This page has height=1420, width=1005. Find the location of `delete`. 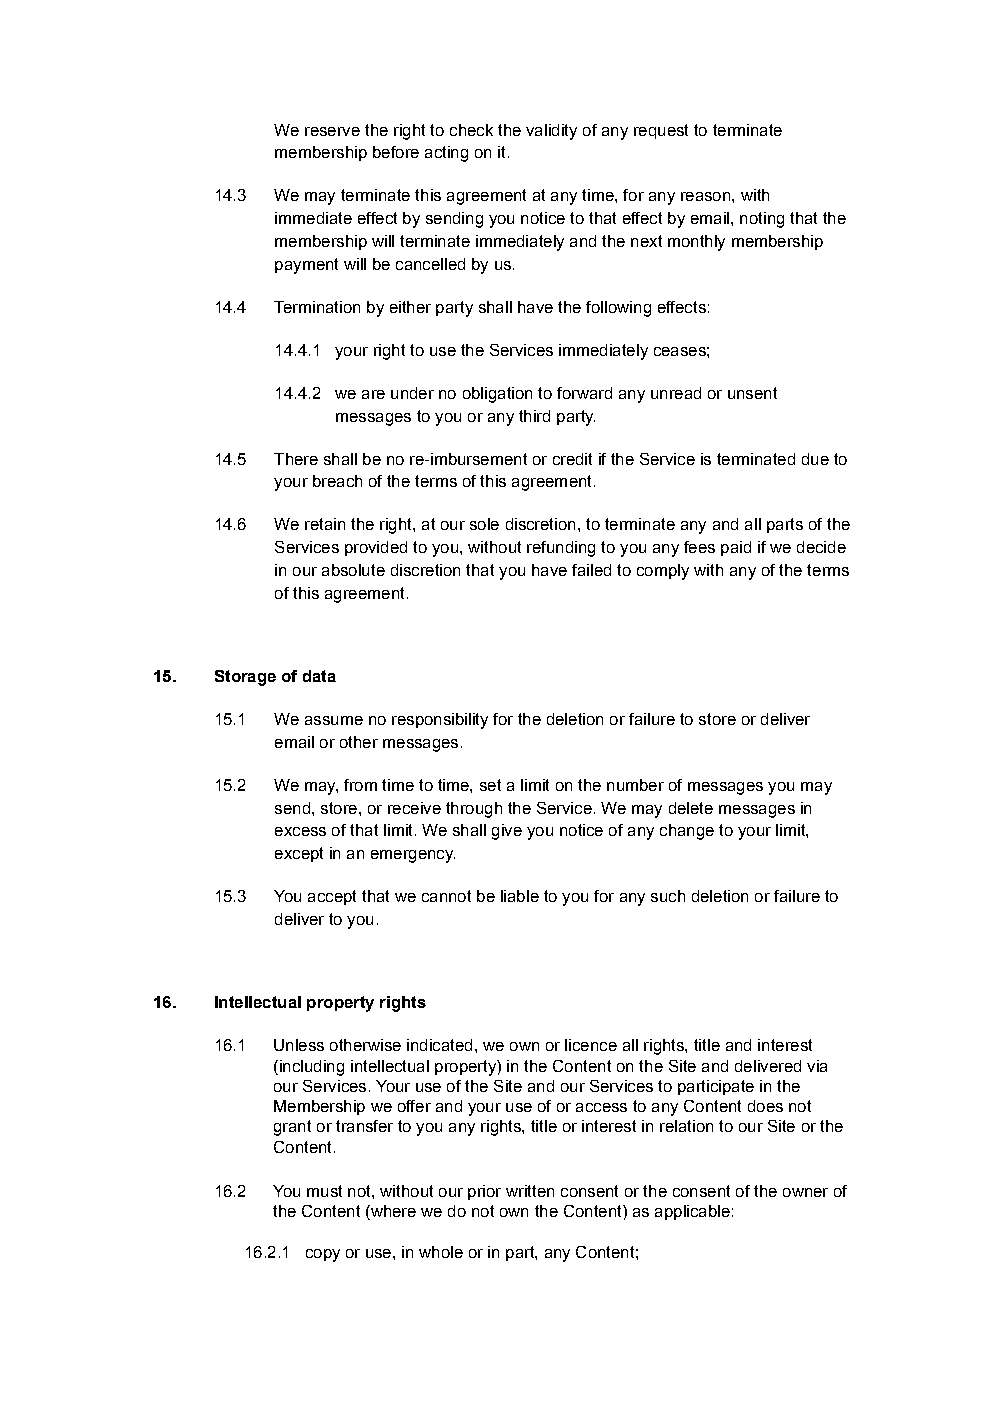

delete is located at coordinates (691, 808).
